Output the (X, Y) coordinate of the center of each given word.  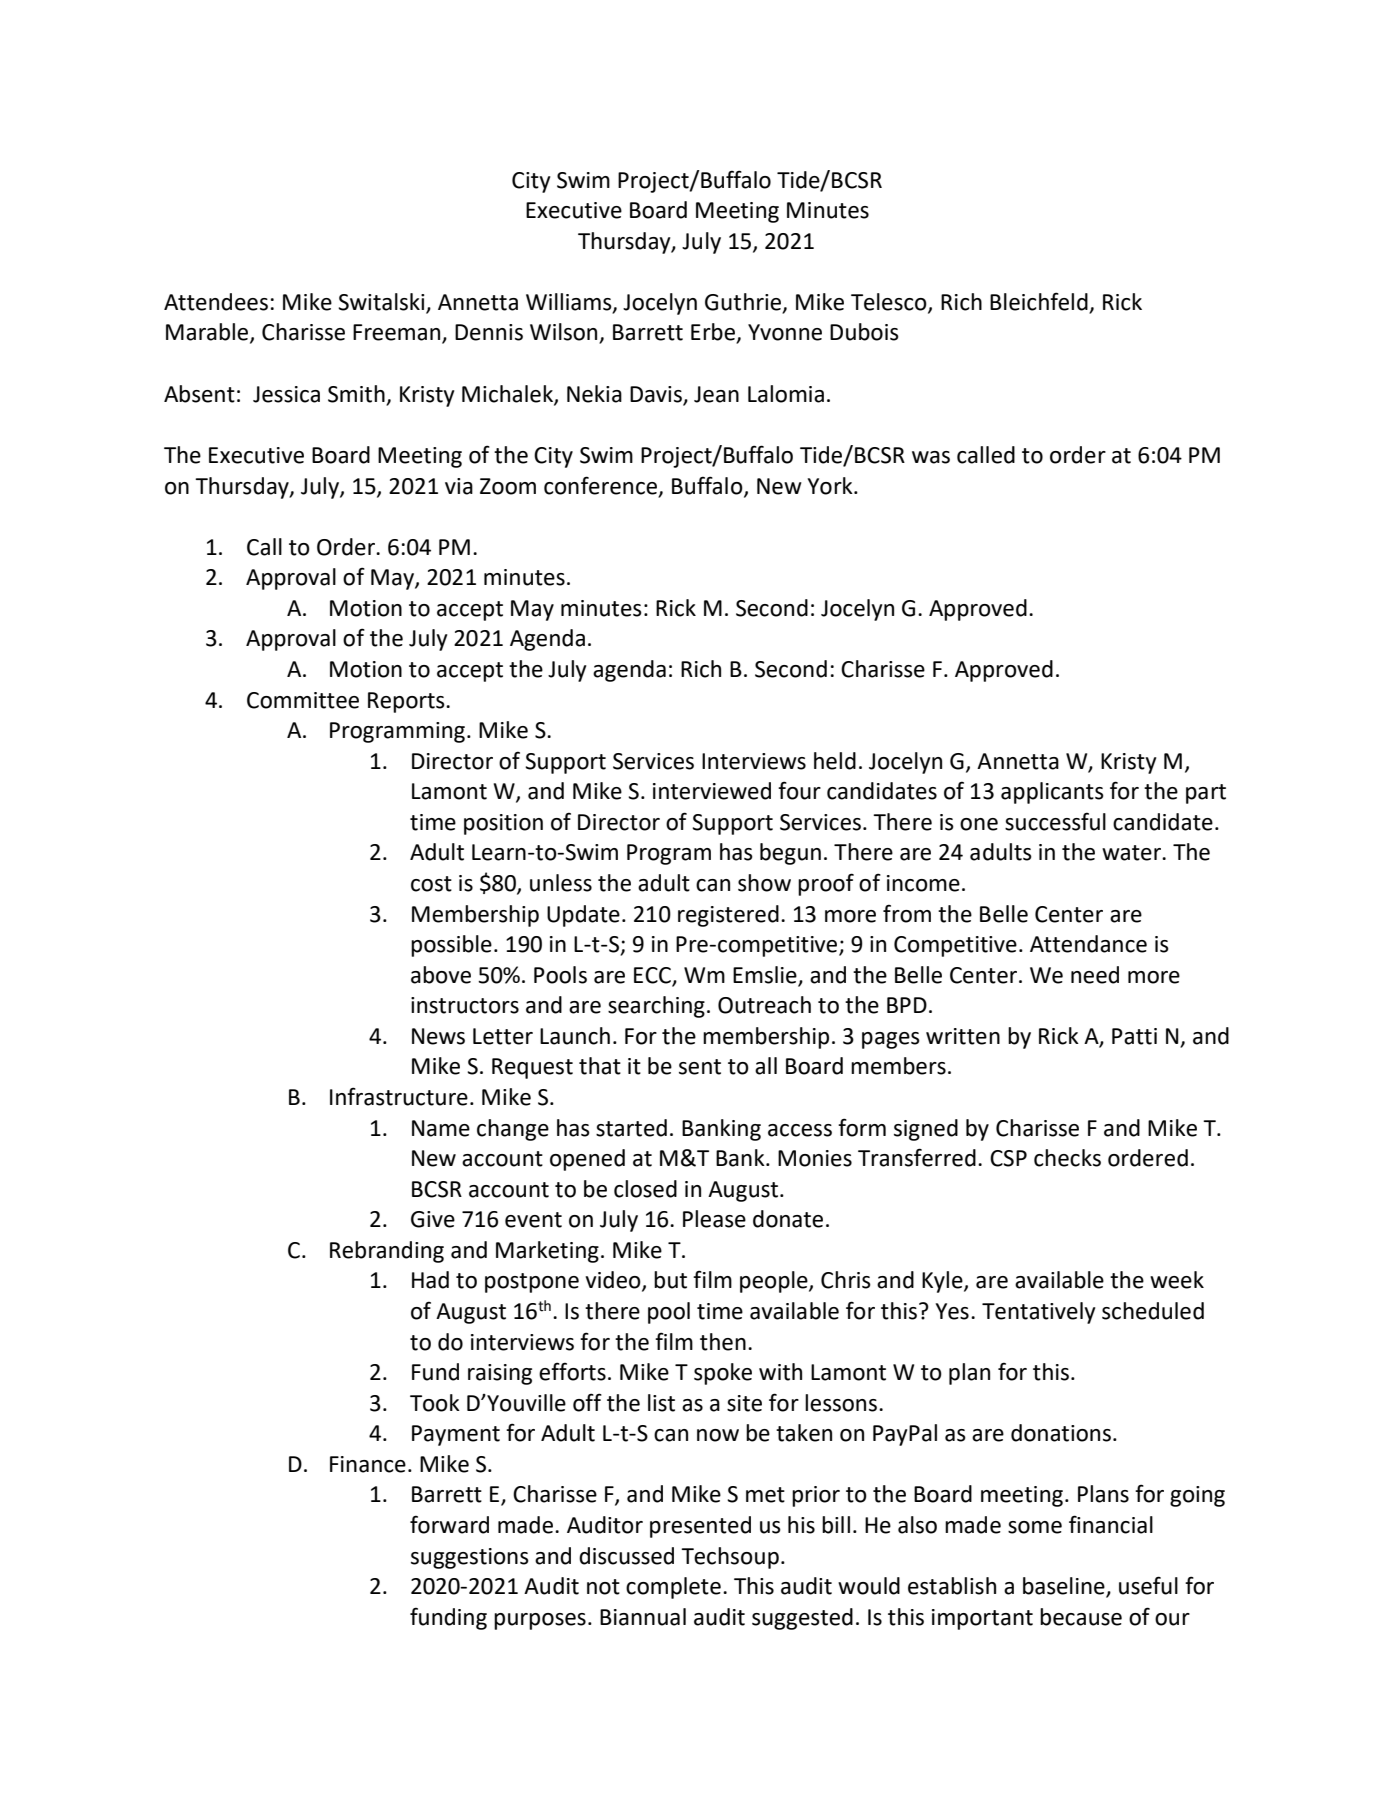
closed (645, 1189)
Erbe (714, 333)
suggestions (470, 1558)
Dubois (864, 332)
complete (673, 1588)
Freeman (398, 333)
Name (441, 1128)
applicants (1052, 793)
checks (1067, 1158)
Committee (303, 700)
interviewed (712, 791)
